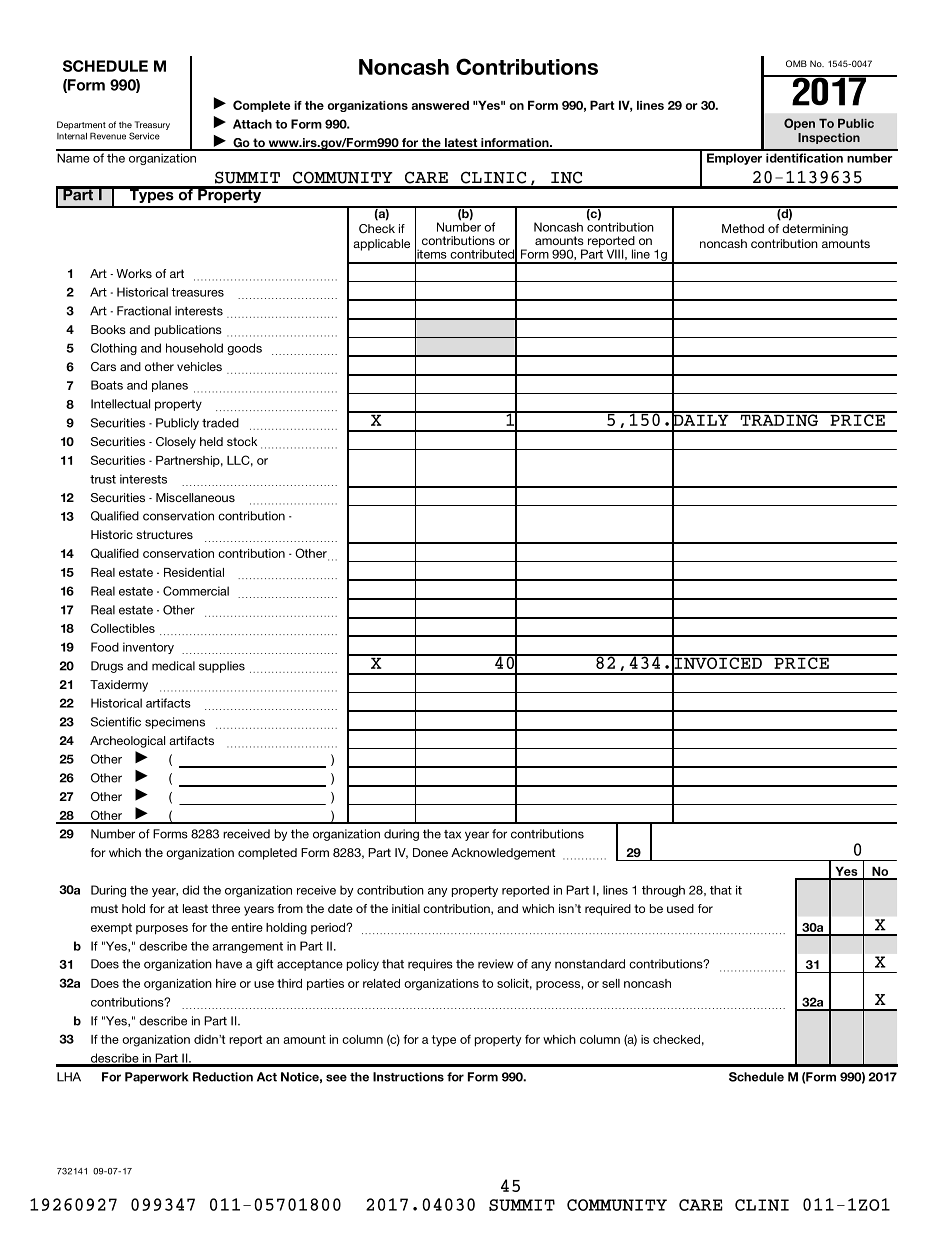 This document has width=952, height=1233. I want to click on answered, so click(440, 105).
